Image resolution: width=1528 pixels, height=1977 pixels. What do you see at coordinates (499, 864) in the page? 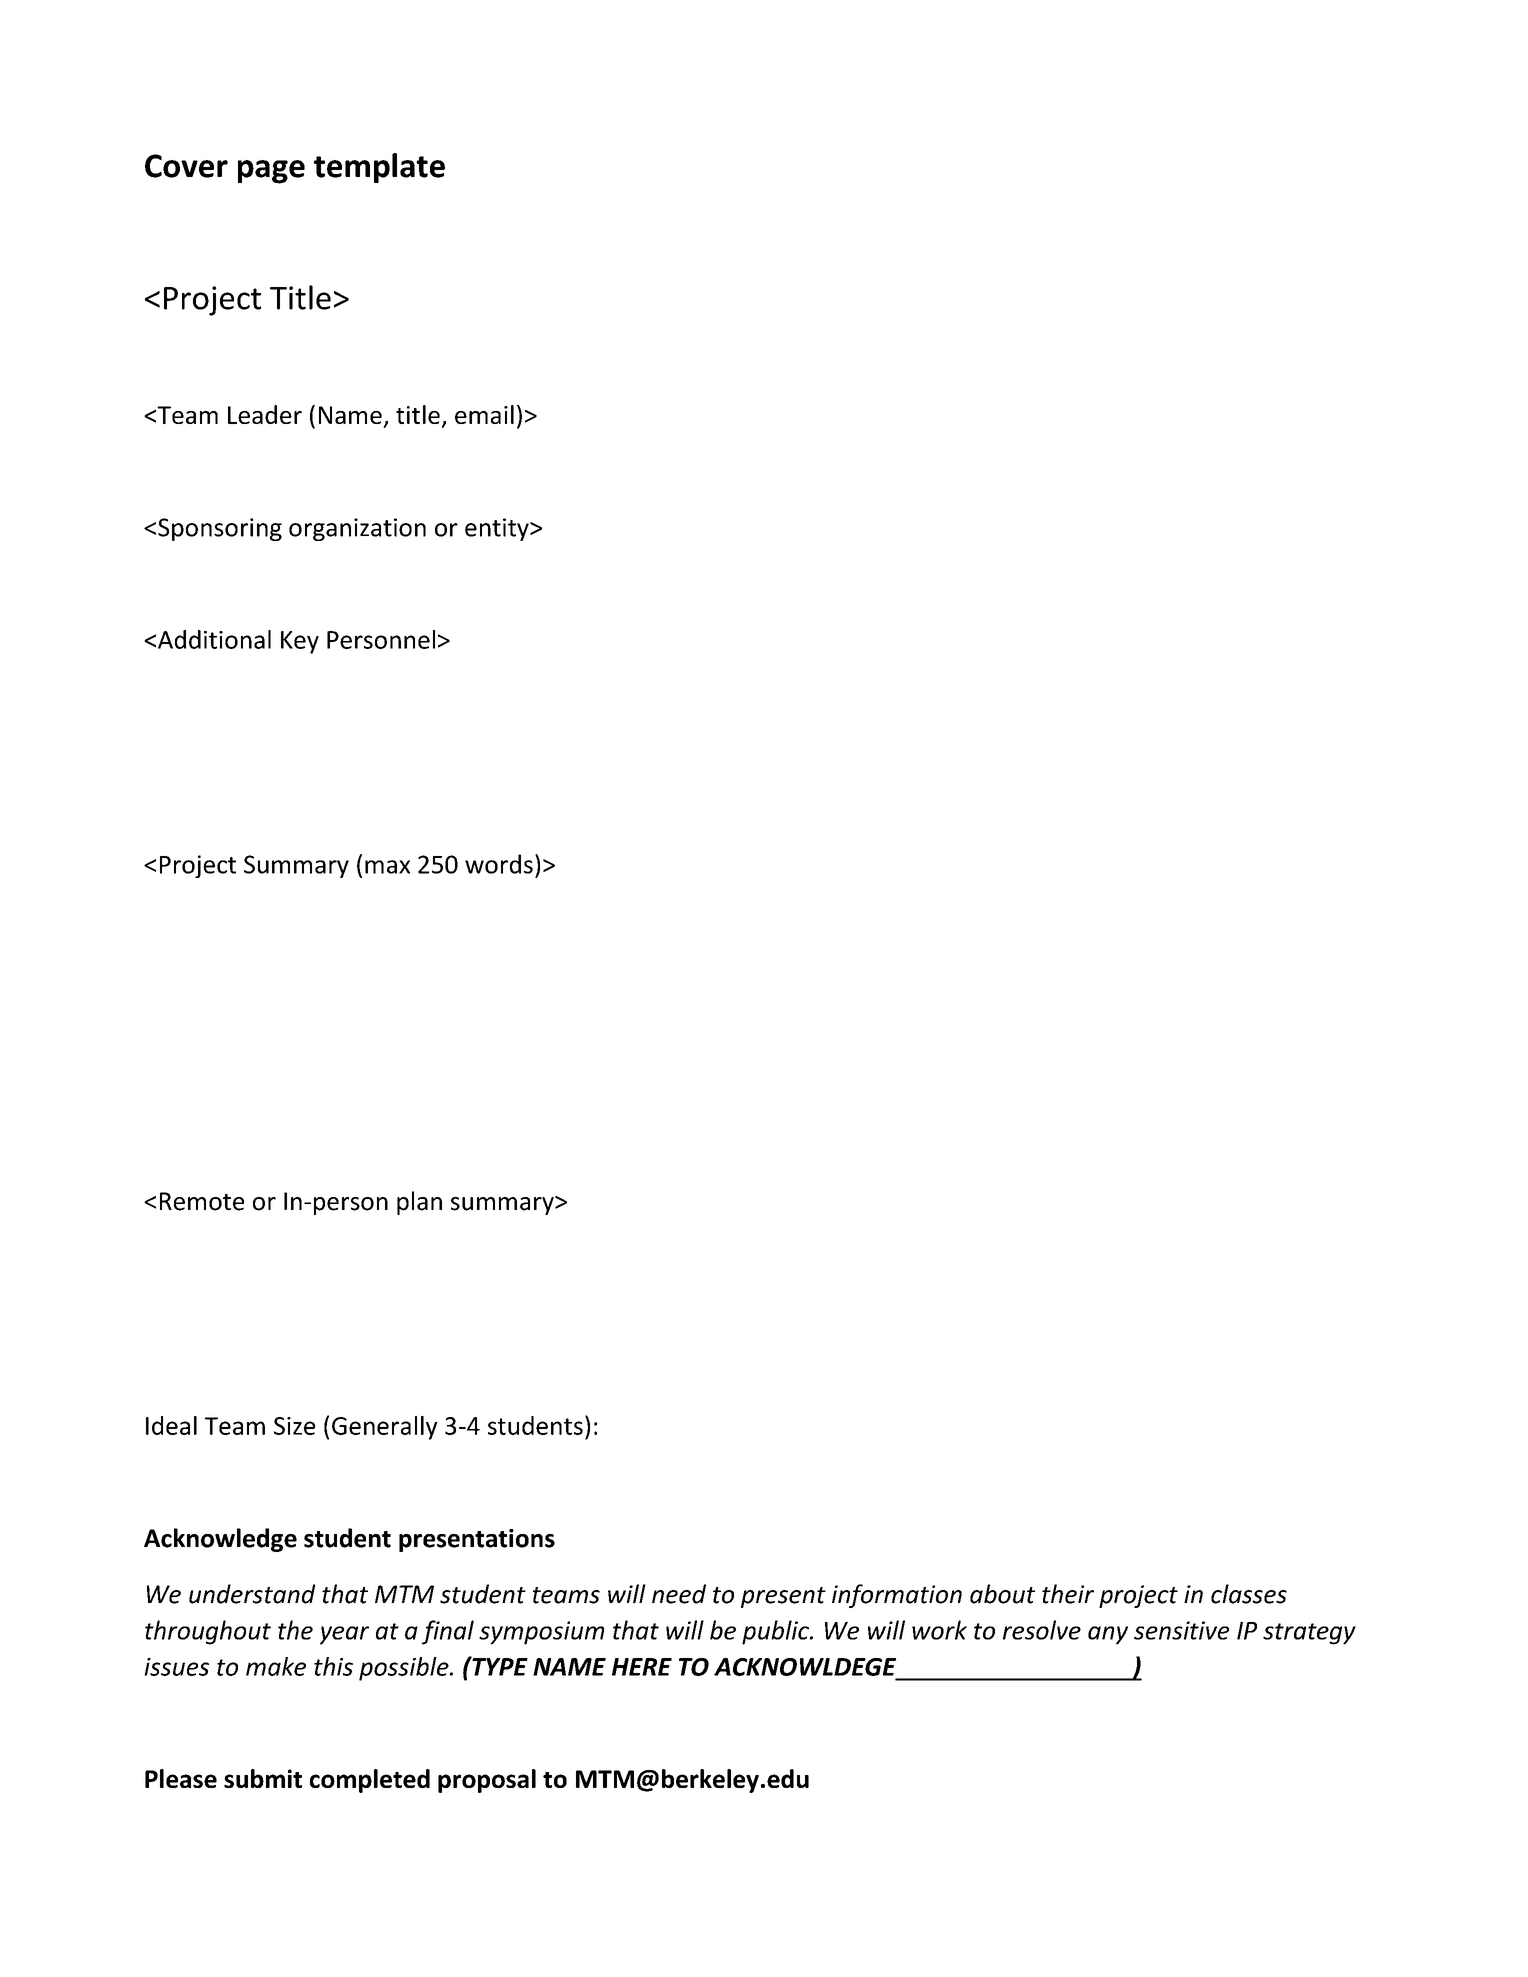
I see `words` at bounding box center [499, 864].
